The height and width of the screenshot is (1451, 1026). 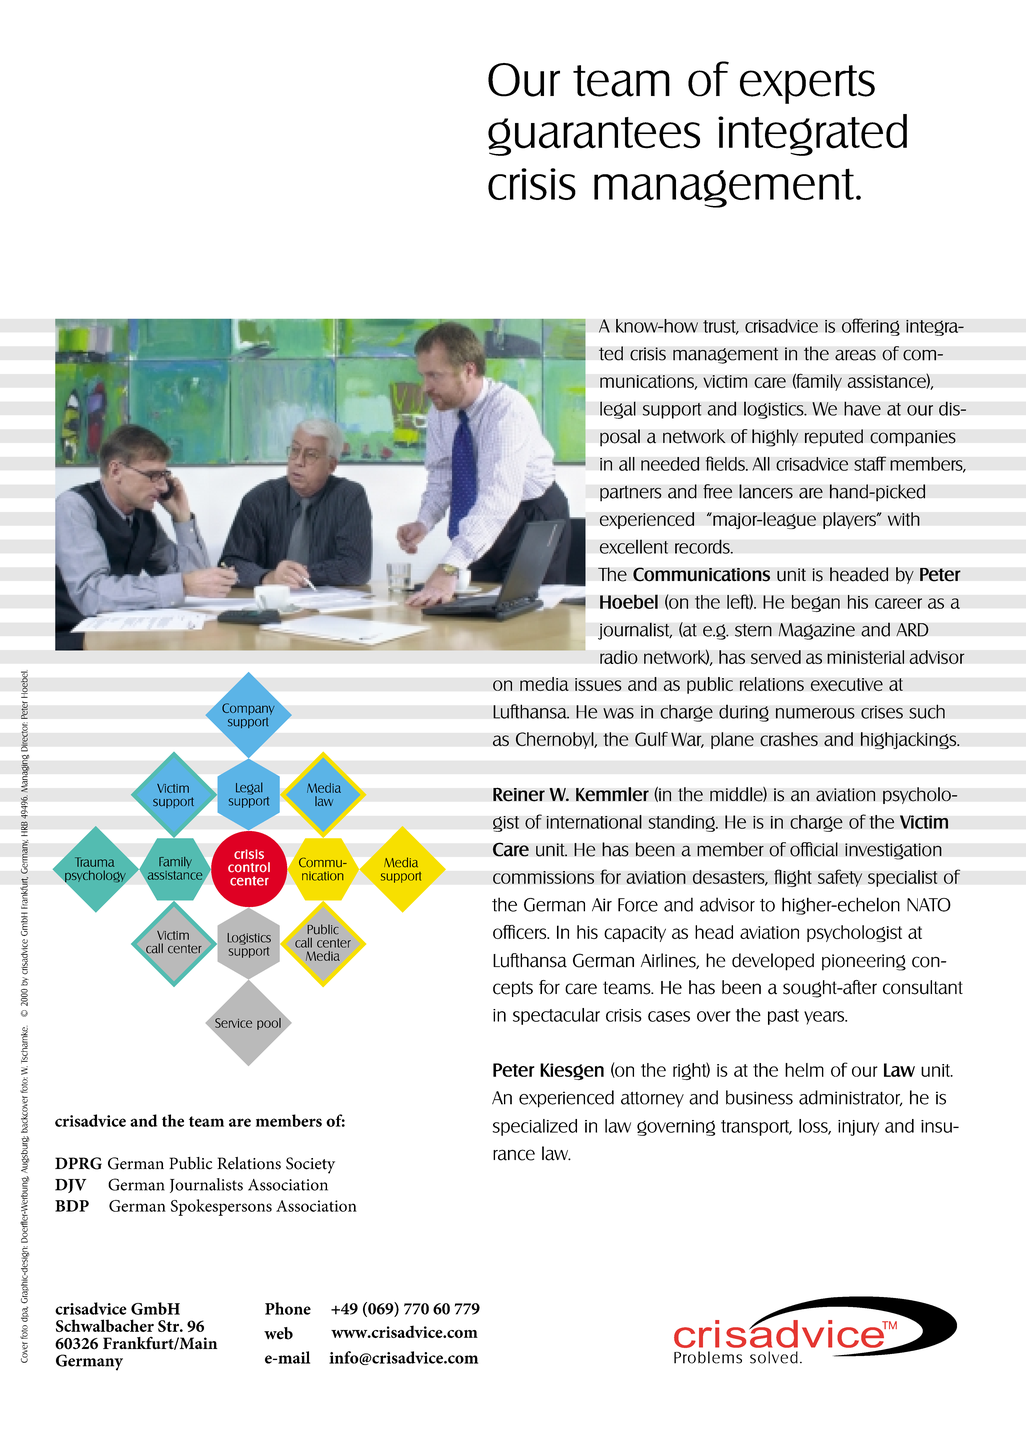 What do you see at coordinates (807, 84) in the screenshot?
I see `experts` at bounding box center [807, 84].
